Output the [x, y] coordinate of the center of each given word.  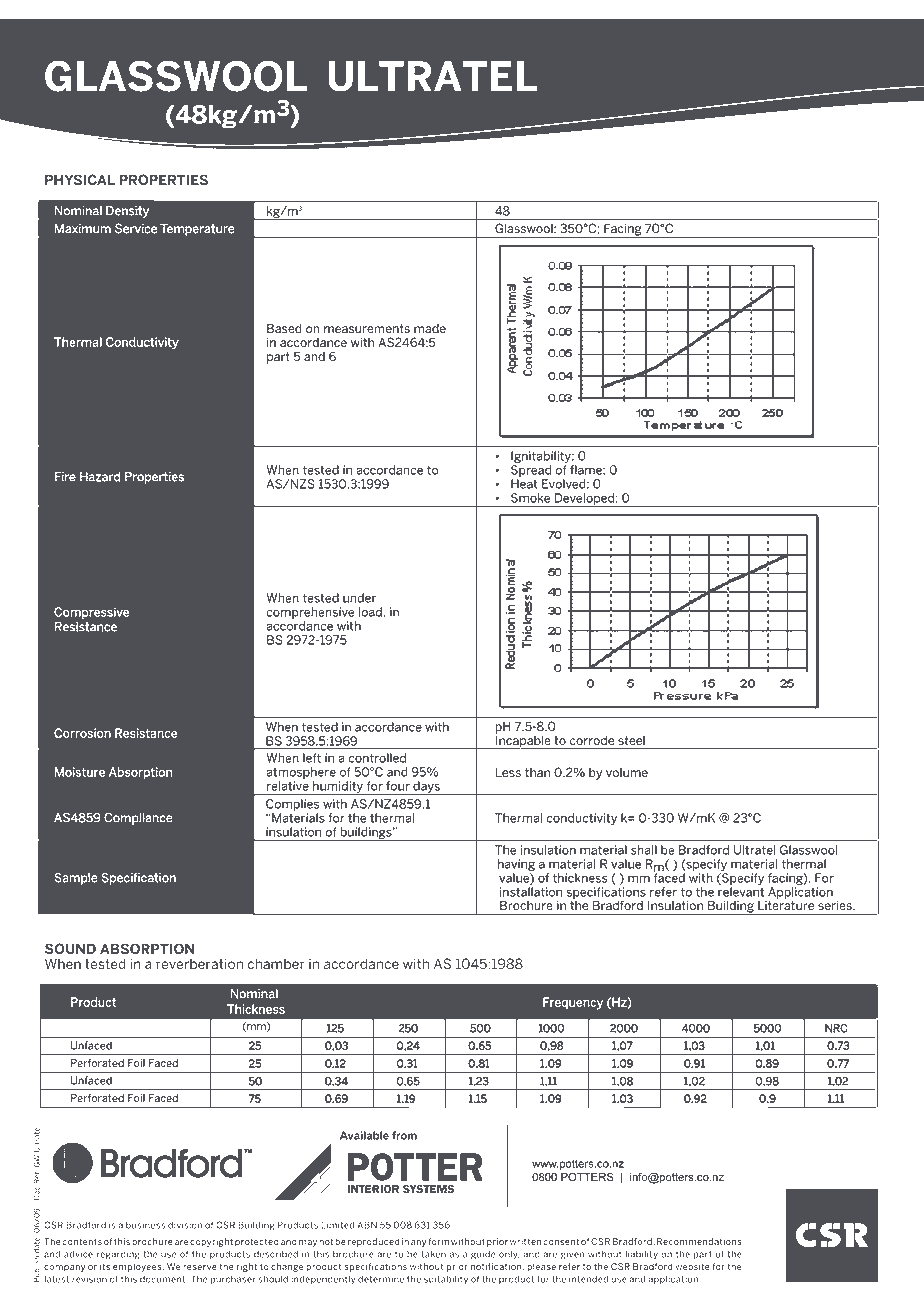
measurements [367, 328]
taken [433, 1254]
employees [138, 1267]
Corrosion [82, 733]
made [430, 328]
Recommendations [699, 1241]
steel [631, 740]
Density [127, 212]
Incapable [523, 741]
